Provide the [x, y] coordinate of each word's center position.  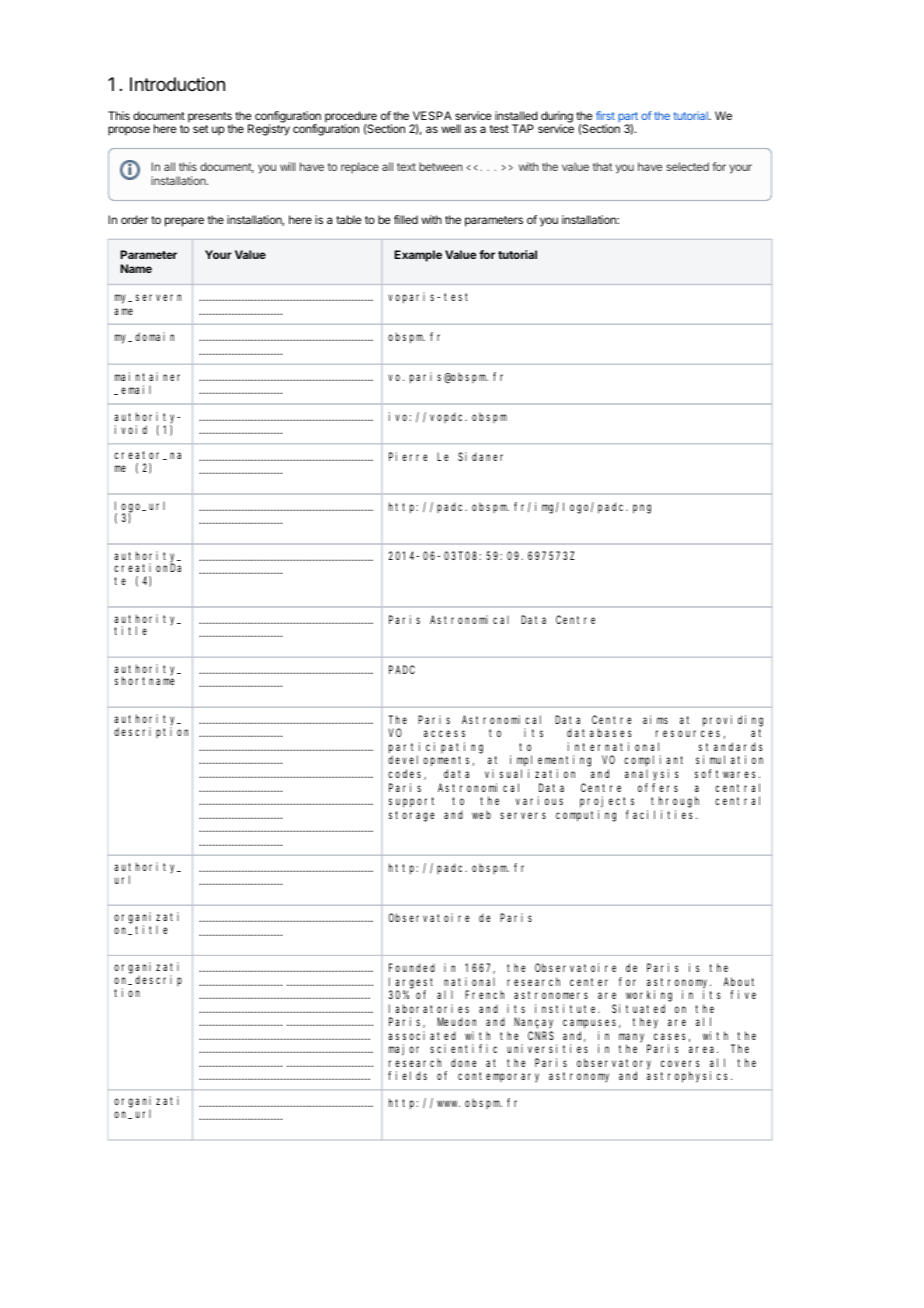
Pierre [408, 456]
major [404, 1050]
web [481, 815]
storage [412, 816]
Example [418, 256]
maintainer [147, 376]
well [451, 128]
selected [687, 166]
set [201, 129]
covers [680, 1063]
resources [690, 734]
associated [422, 1035]
